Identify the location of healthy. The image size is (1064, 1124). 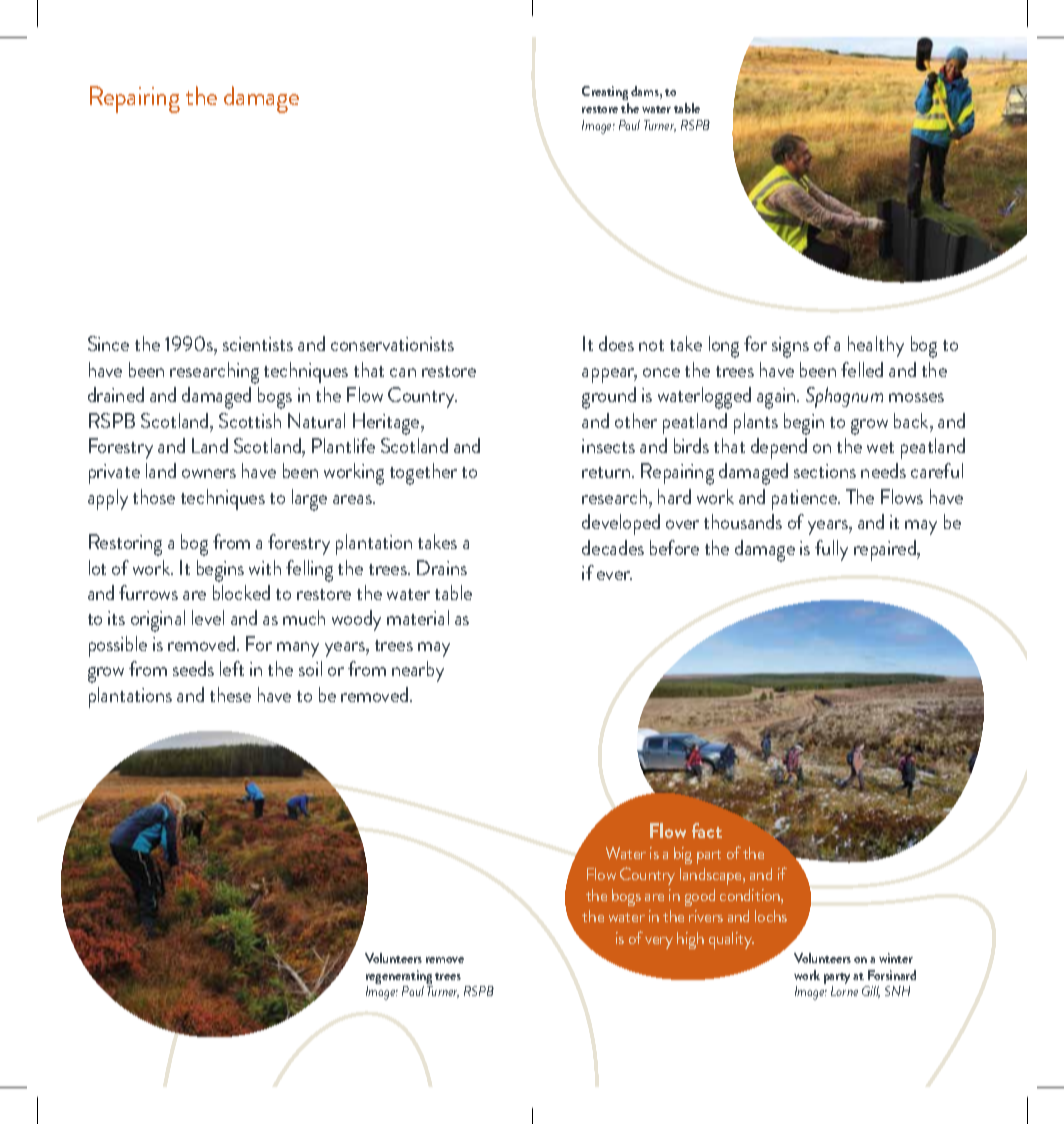
(876, 346).
